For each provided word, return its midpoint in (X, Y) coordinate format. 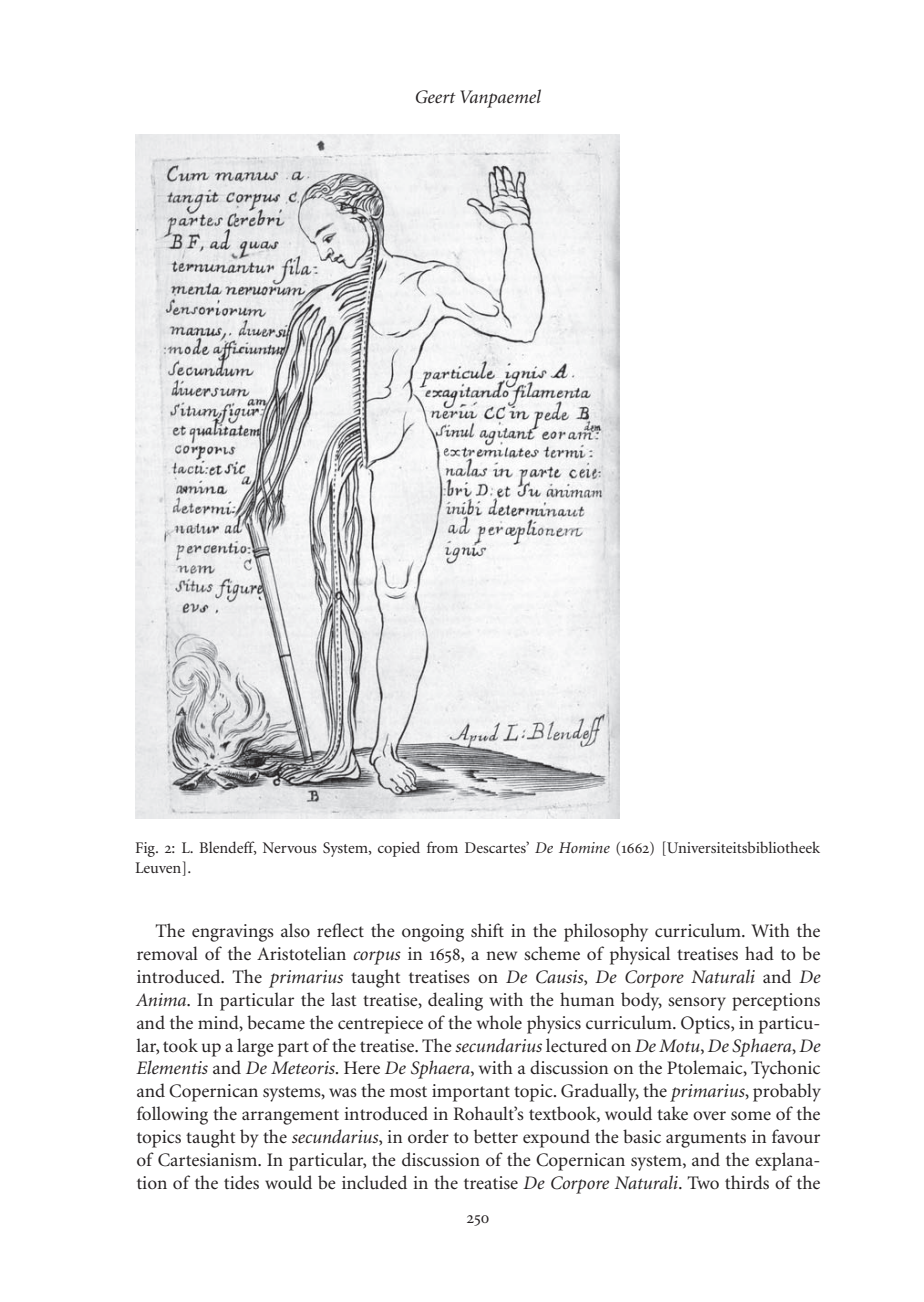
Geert (436, 97)
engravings (233, 933)
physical (640, 955)
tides (241, 1182)
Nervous (290, 847)
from (442, 847)
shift (487, 930)
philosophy (606, 932)
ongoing (433, 933)
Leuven (160, 867)
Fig (146, 849)
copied (399, 849)
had (759, 953)
